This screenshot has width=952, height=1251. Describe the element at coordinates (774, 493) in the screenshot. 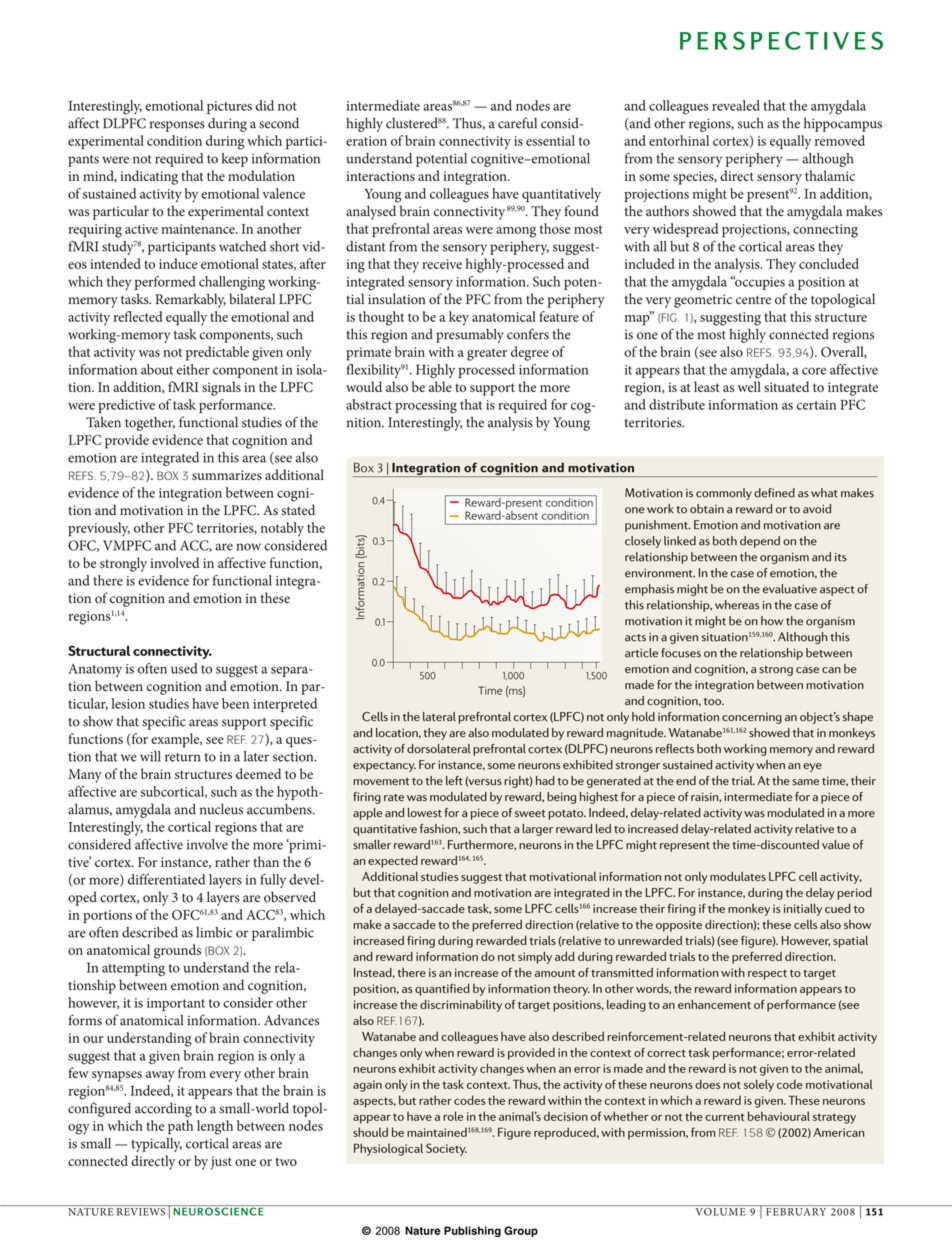

I see `defined` at that location.
